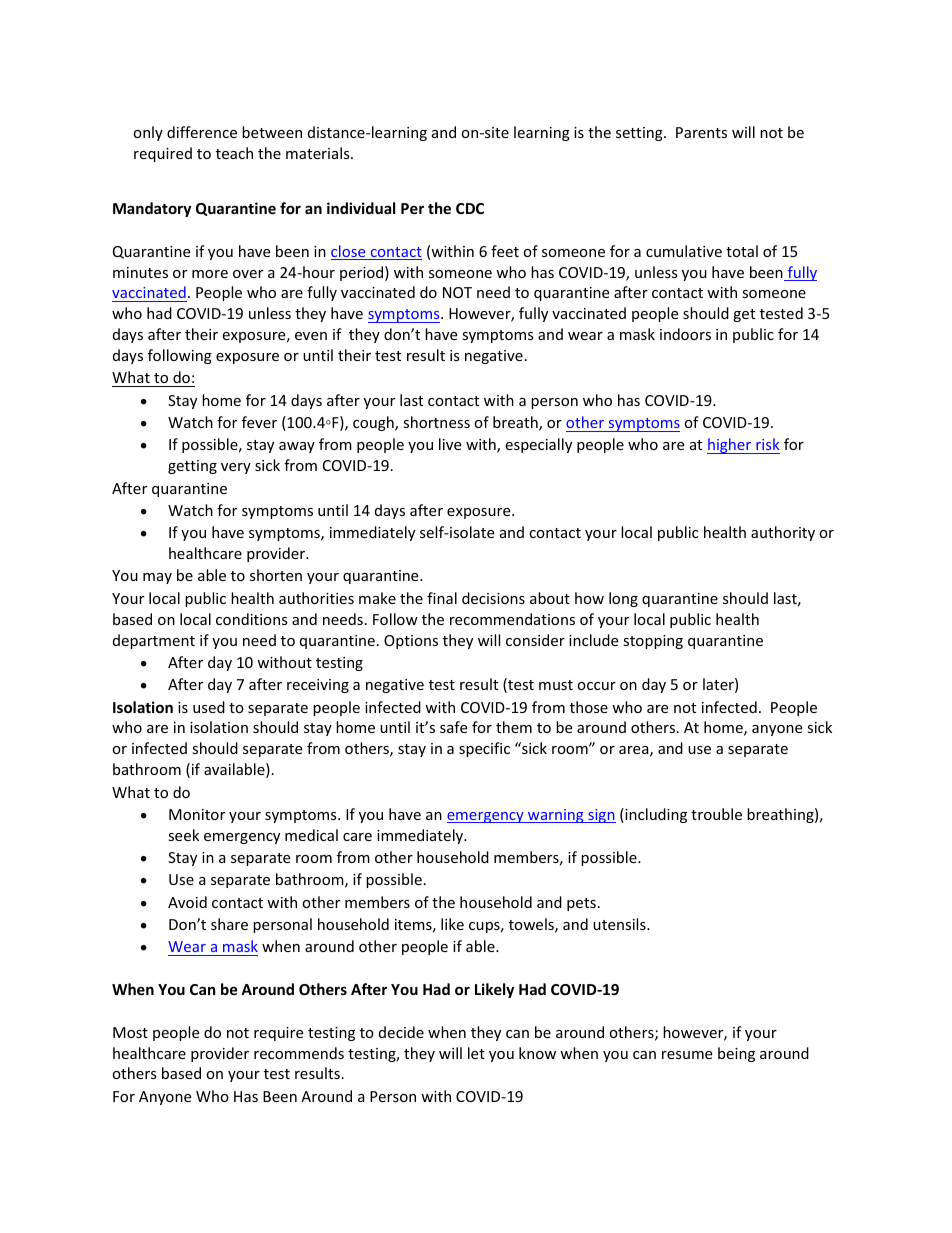 This document has height=1233, width=952. What do you see at coordinates (716, 814) in the document?
I see `trouble` at bounding box center [716, 814].
